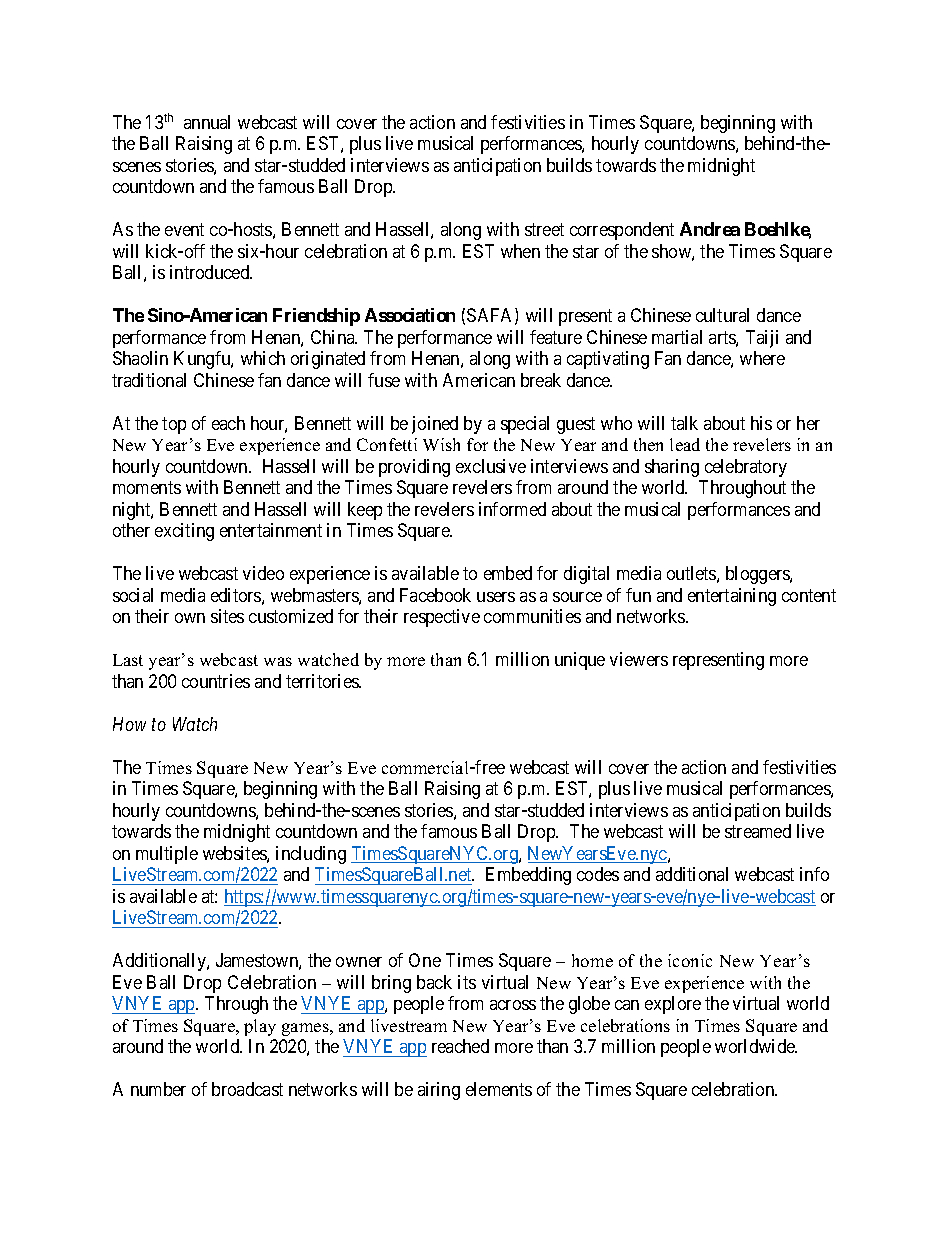 Image resolution: width=952 pixels, height=1233 pixels. I want to click on broadcast, so click(247, 1089).
